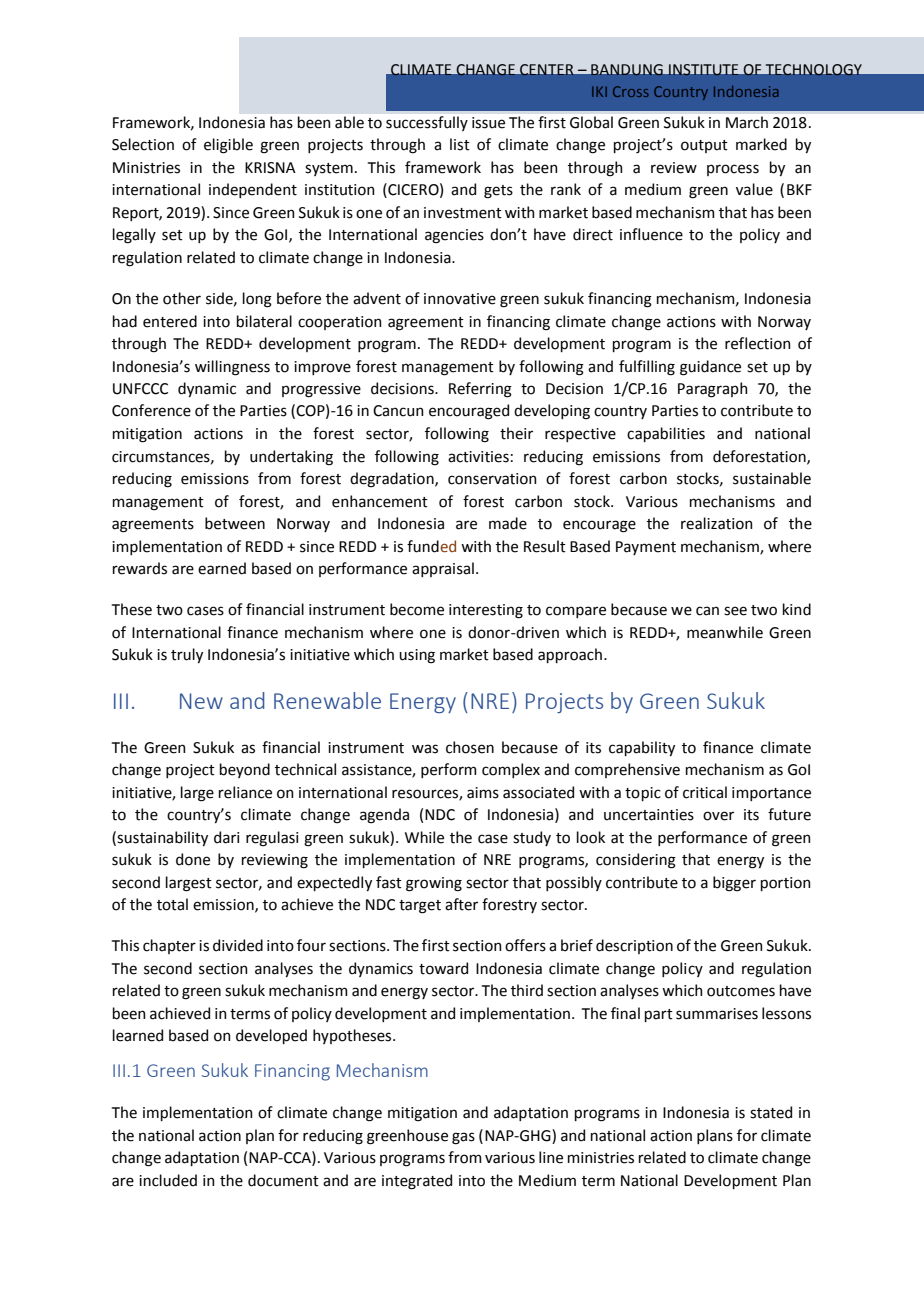 The image size is (924, 1307). Describe the element at coordinates (771, 1112) in the screenshot. I see `stated` at that location.
